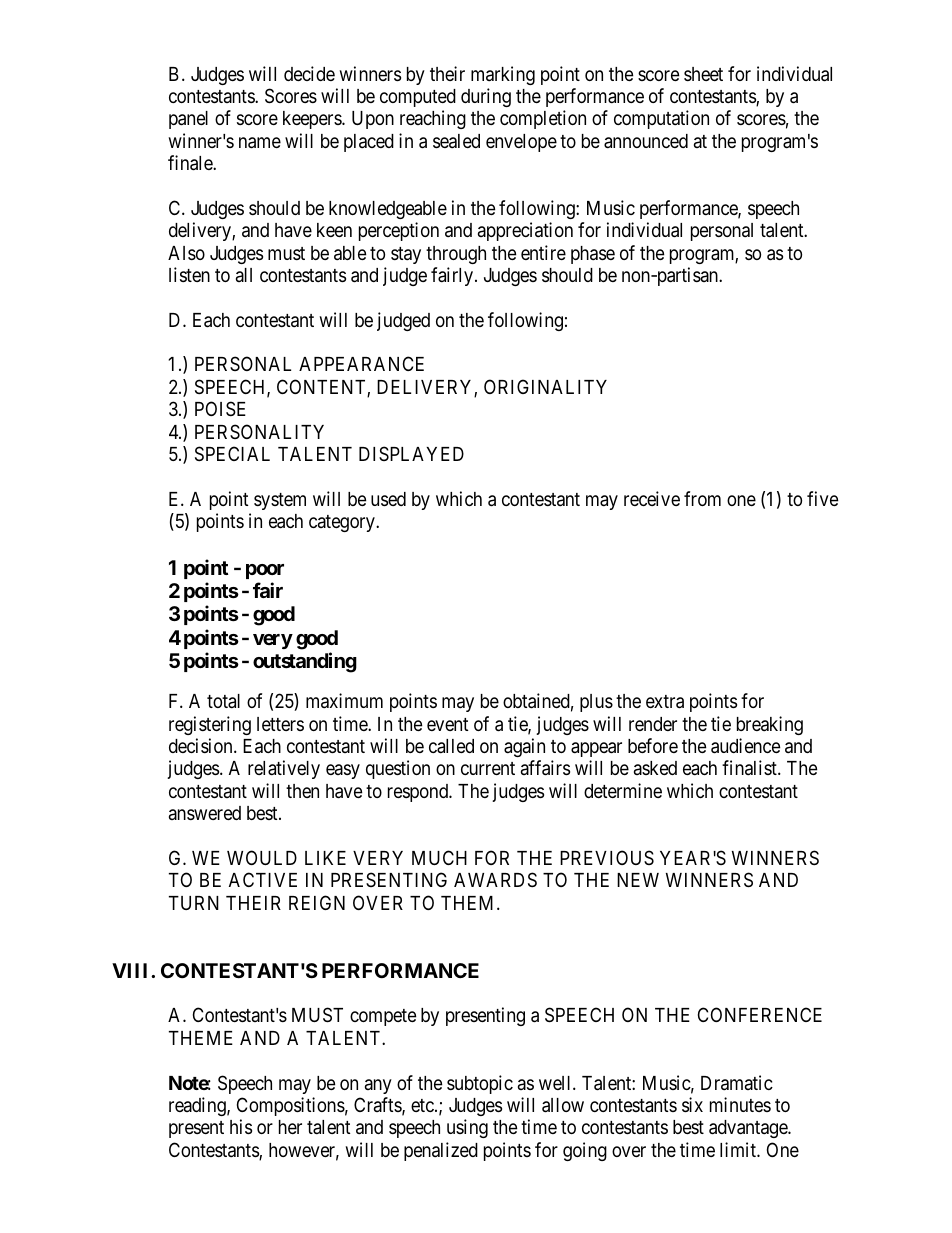 The image size is (952, 1233). I want to click on poor, so click(265, 571).
